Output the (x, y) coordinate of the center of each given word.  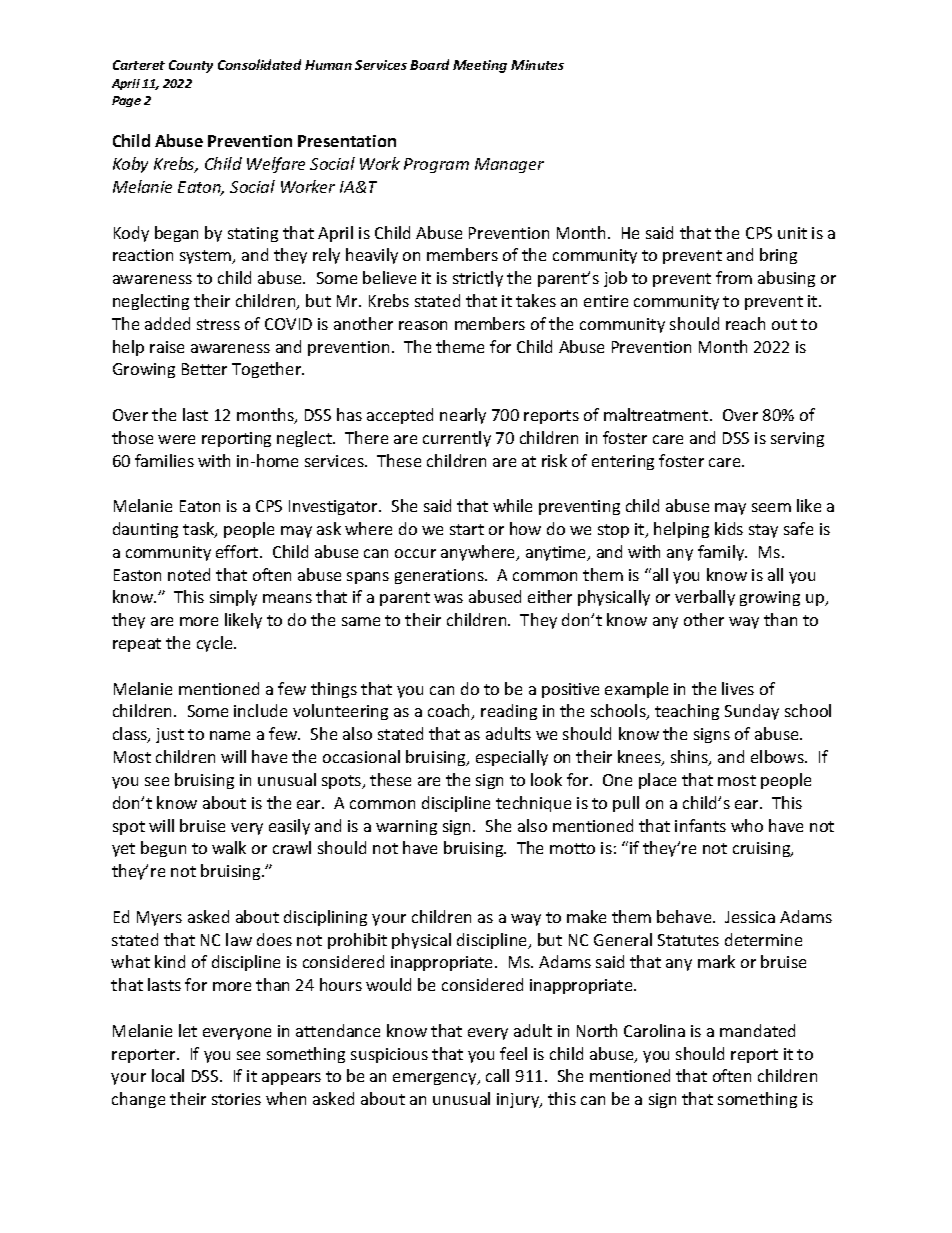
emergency (436, 1079)
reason (423, 325)
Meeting (480, 66)
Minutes (537, 65)
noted (189, 574)
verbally (705, 598)
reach (745, 323)
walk (229, 847)
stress (218, 324)
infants (700, 825)
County (191, 66)
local (168, 1075)
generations (440, 576)
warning (406, 827)
